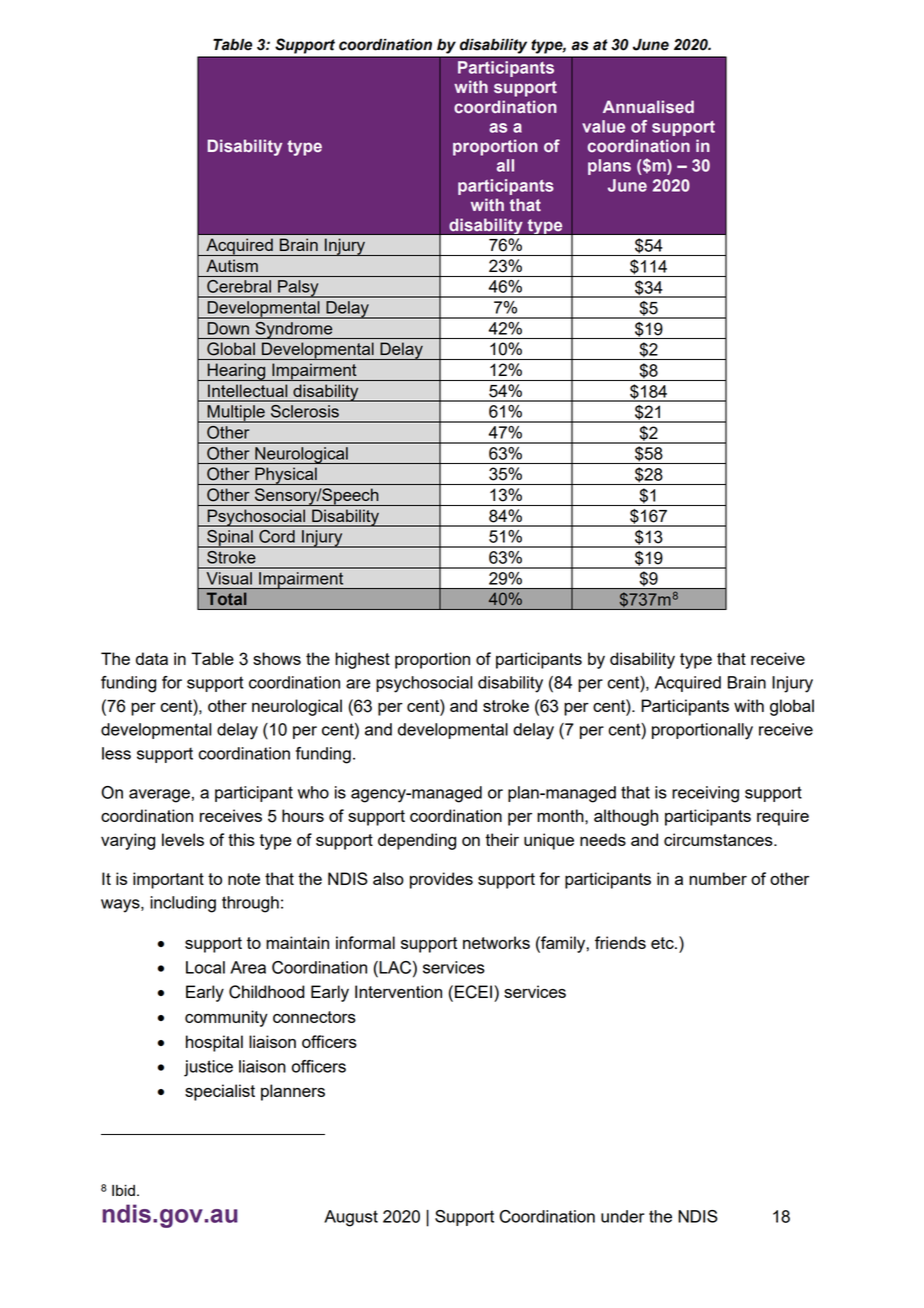 The image size is (924, 1308). I want to click on Ibid, so click(123, 1190).
